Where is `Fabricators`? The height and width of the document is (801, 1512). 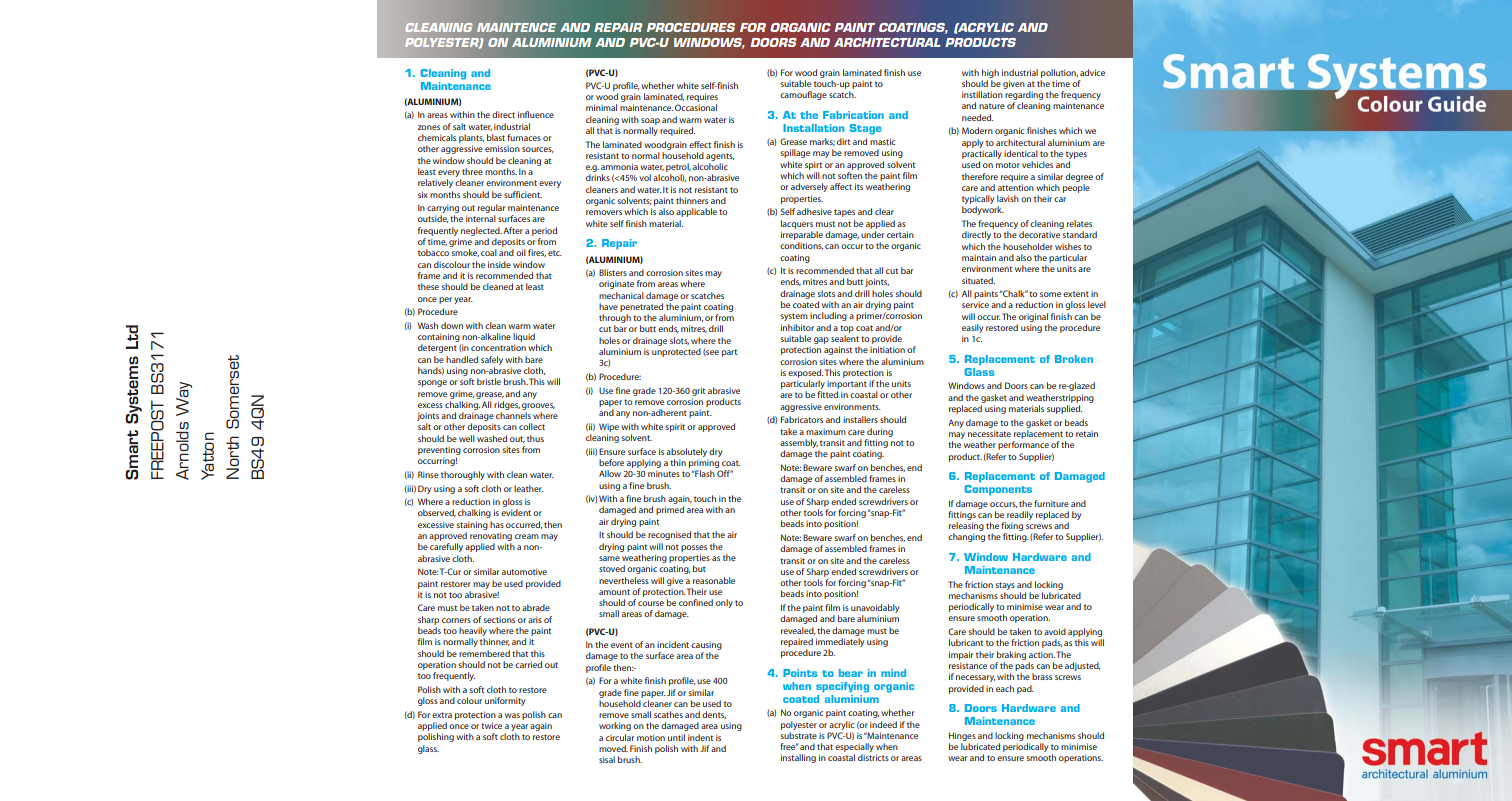
Fabricators is located at coordinates (802, 419).
